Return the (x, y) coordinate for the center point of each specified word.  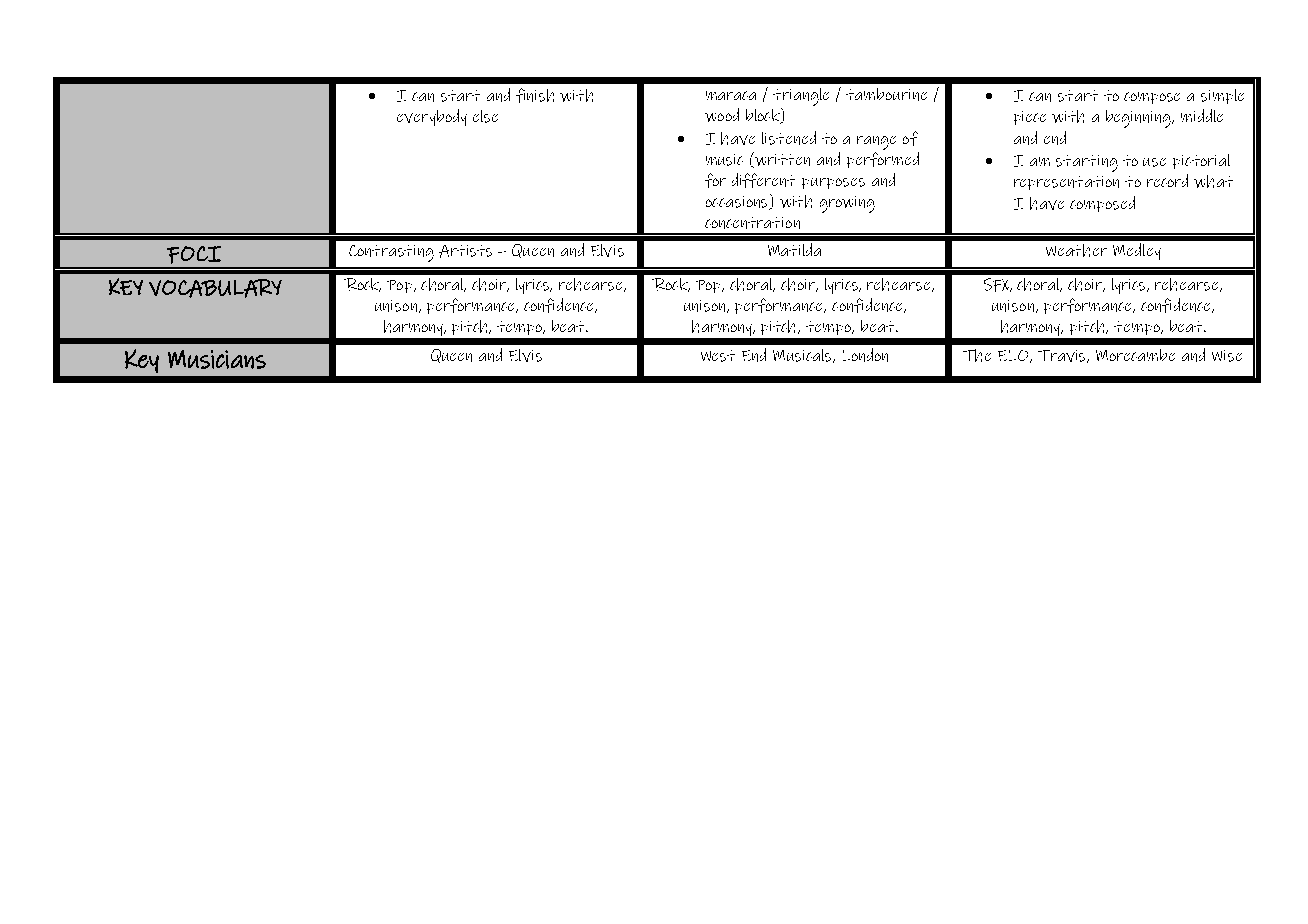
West (718, 356)
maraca (731, 95)
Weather (1076, 250)
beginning (1139, 119)
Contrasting (391, 253)
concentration (752, 223)
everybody (432, 117)
